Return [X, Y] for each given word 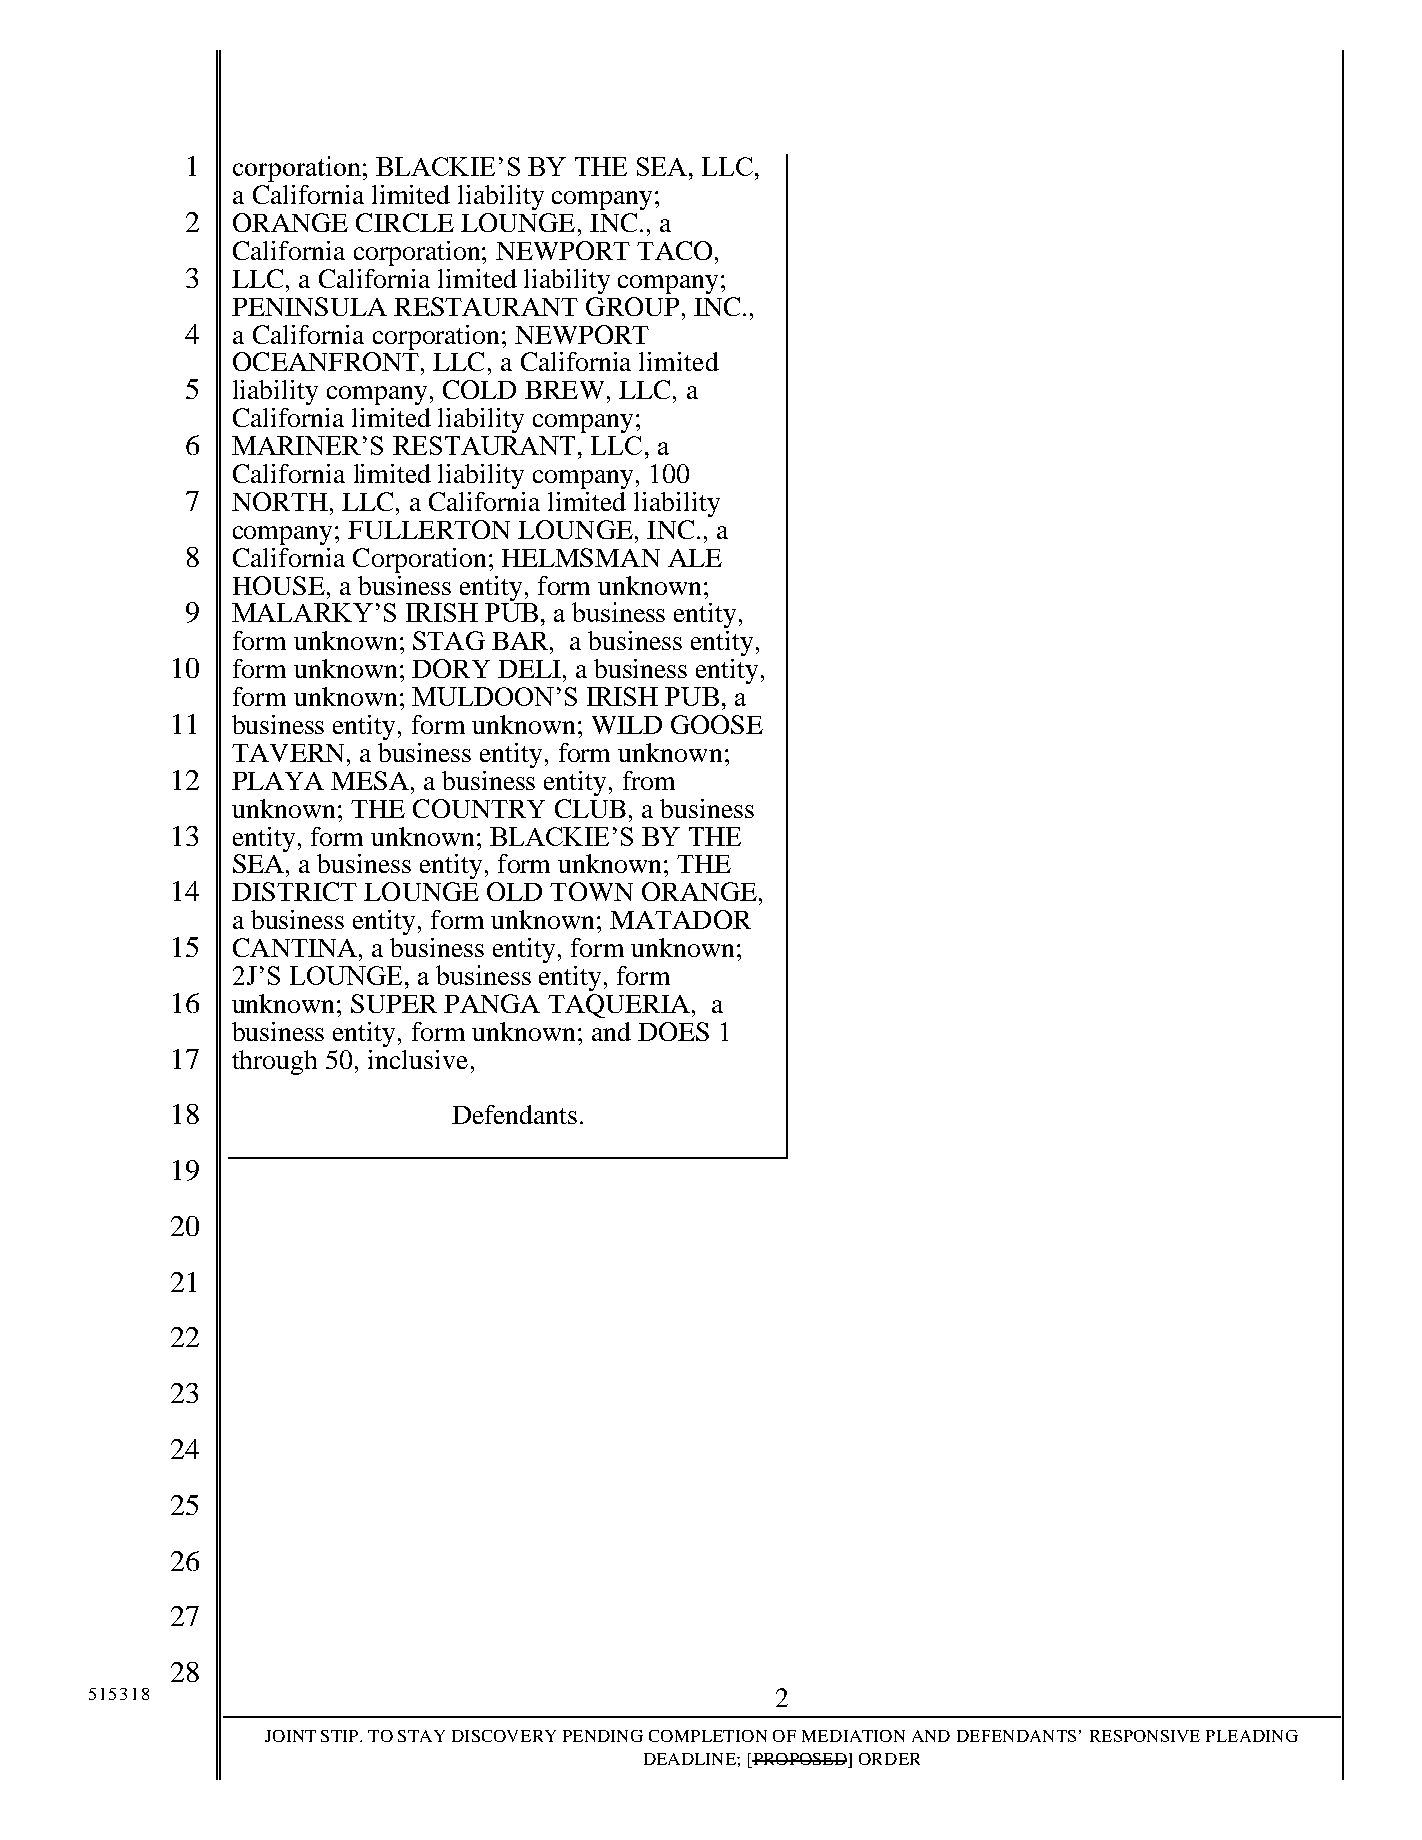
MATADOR [680, 919]
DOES [673, 1031]
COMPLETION [708, 1736]
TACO [674, 250]
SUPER [394, 1003]
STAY [421, 1736]
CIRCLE [405, 222]
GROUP [632, 306]
